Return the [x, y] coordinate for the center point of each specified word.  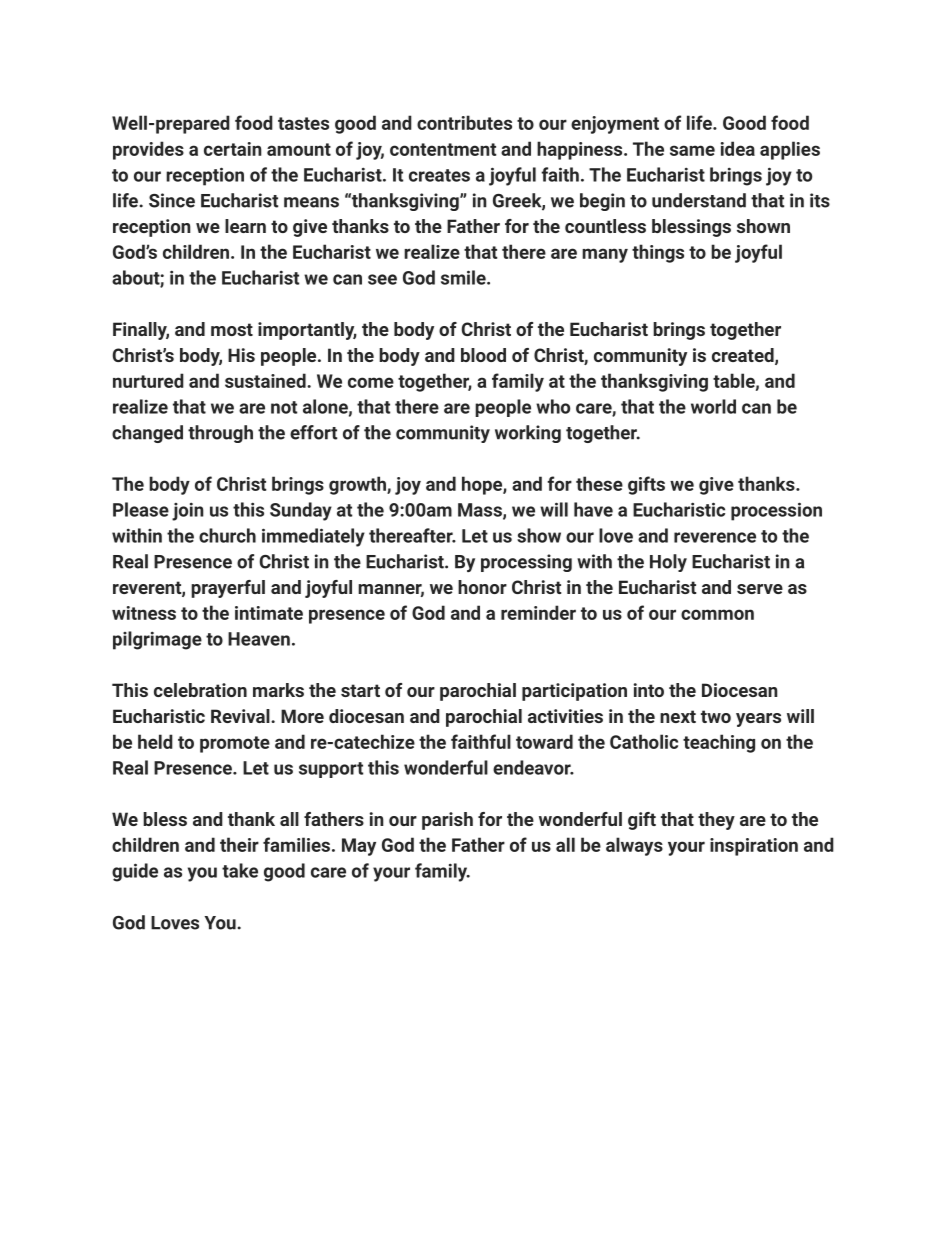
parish [447, 821]
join [188, 511]
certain [233, 149]
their [239, 844]
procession [776, 511]
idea [738, 148]
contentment [443, 149]
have [593, 509]
